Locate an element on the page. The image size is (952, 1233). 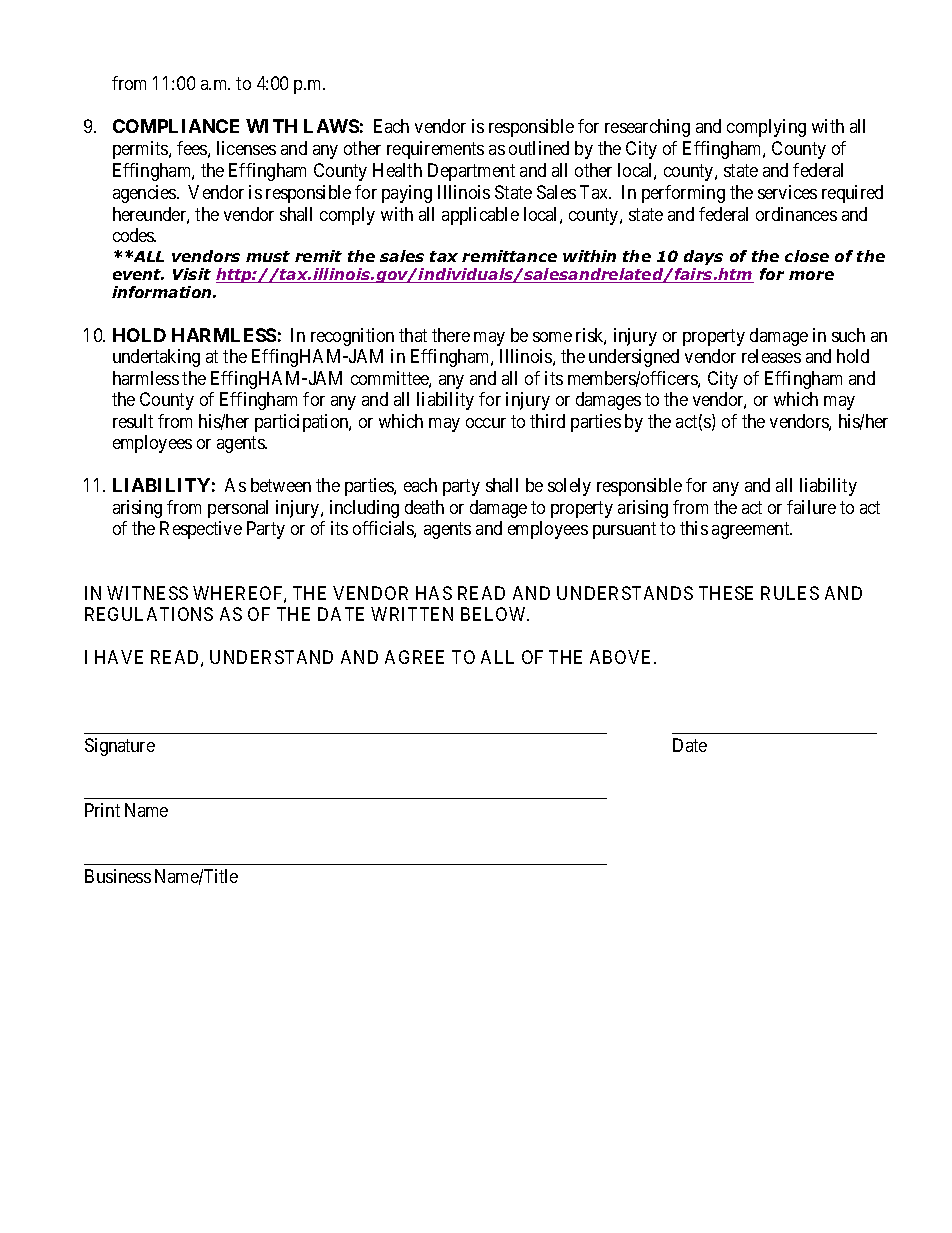
result is located at coordinates (133, 421).
